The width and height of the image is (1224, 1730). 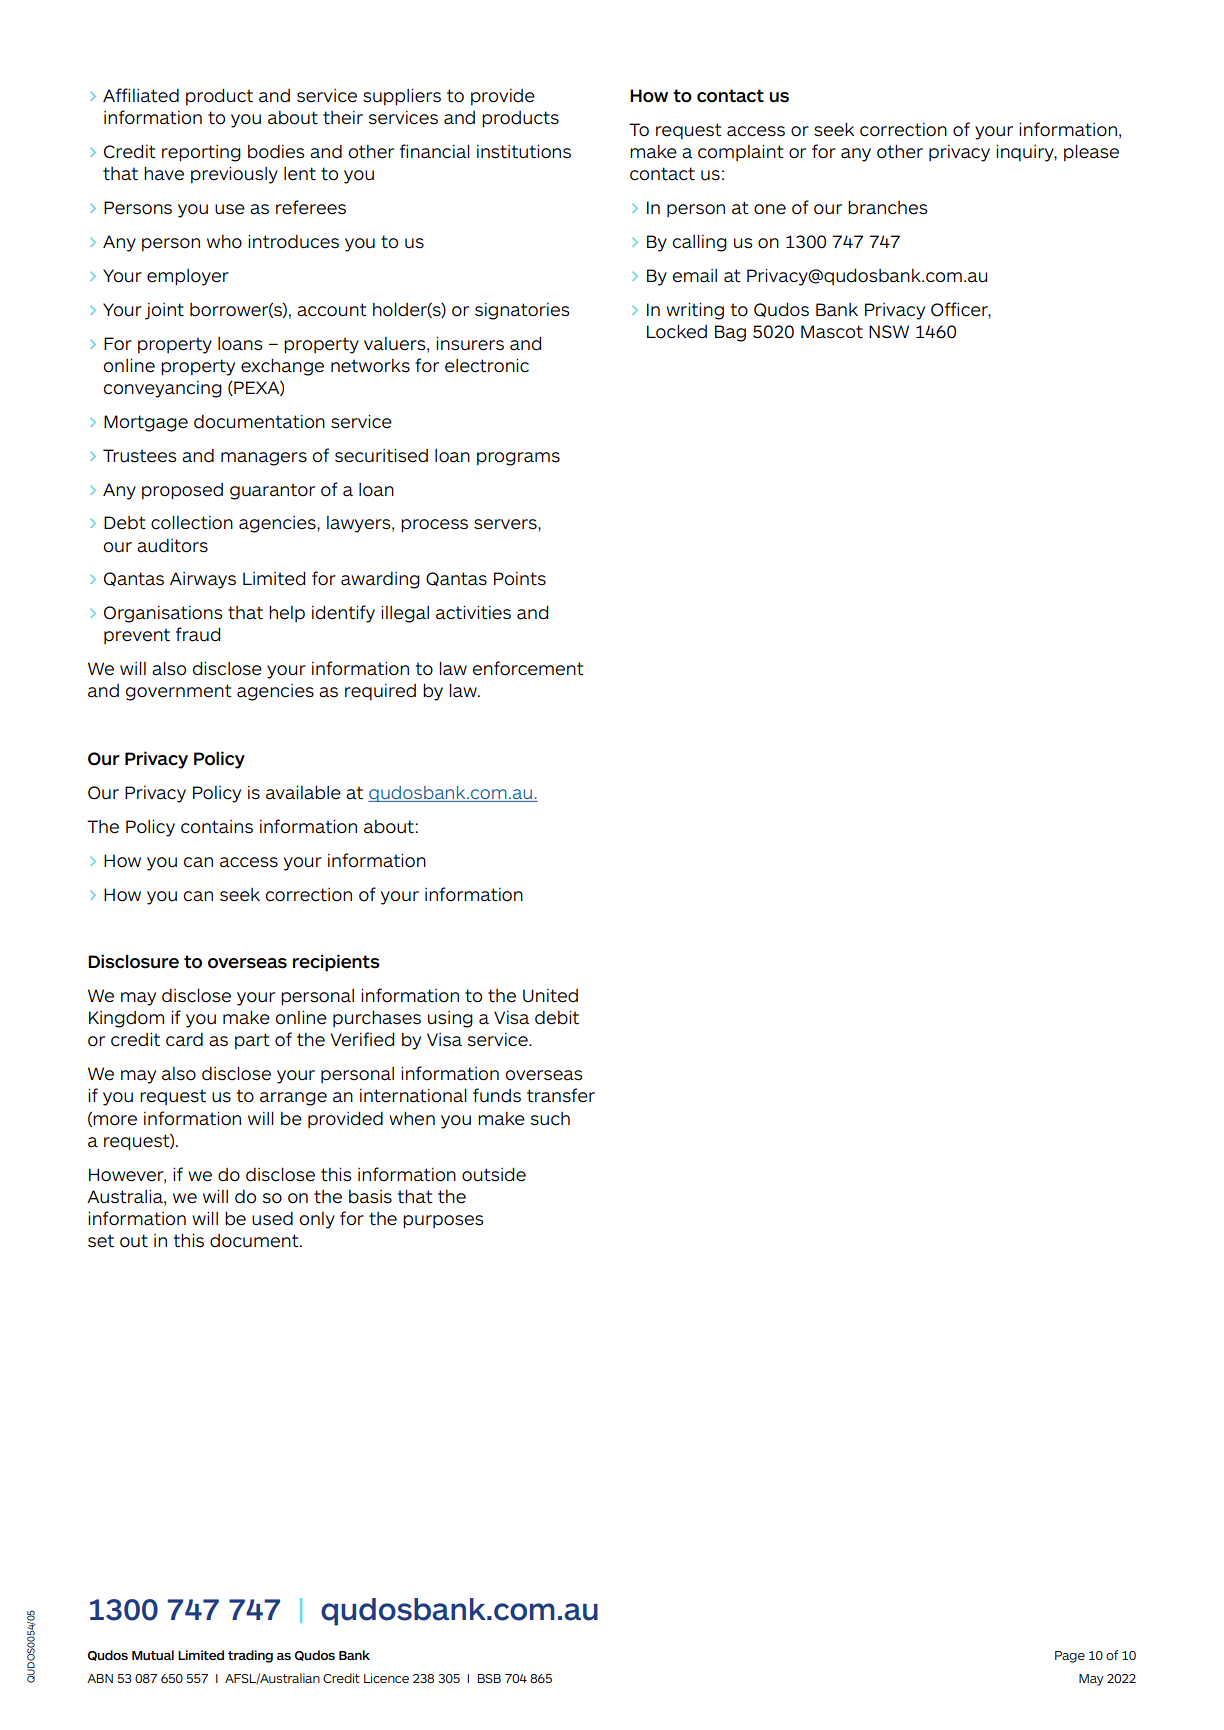 I want to click on institutions, so click(x=524, y=151).
